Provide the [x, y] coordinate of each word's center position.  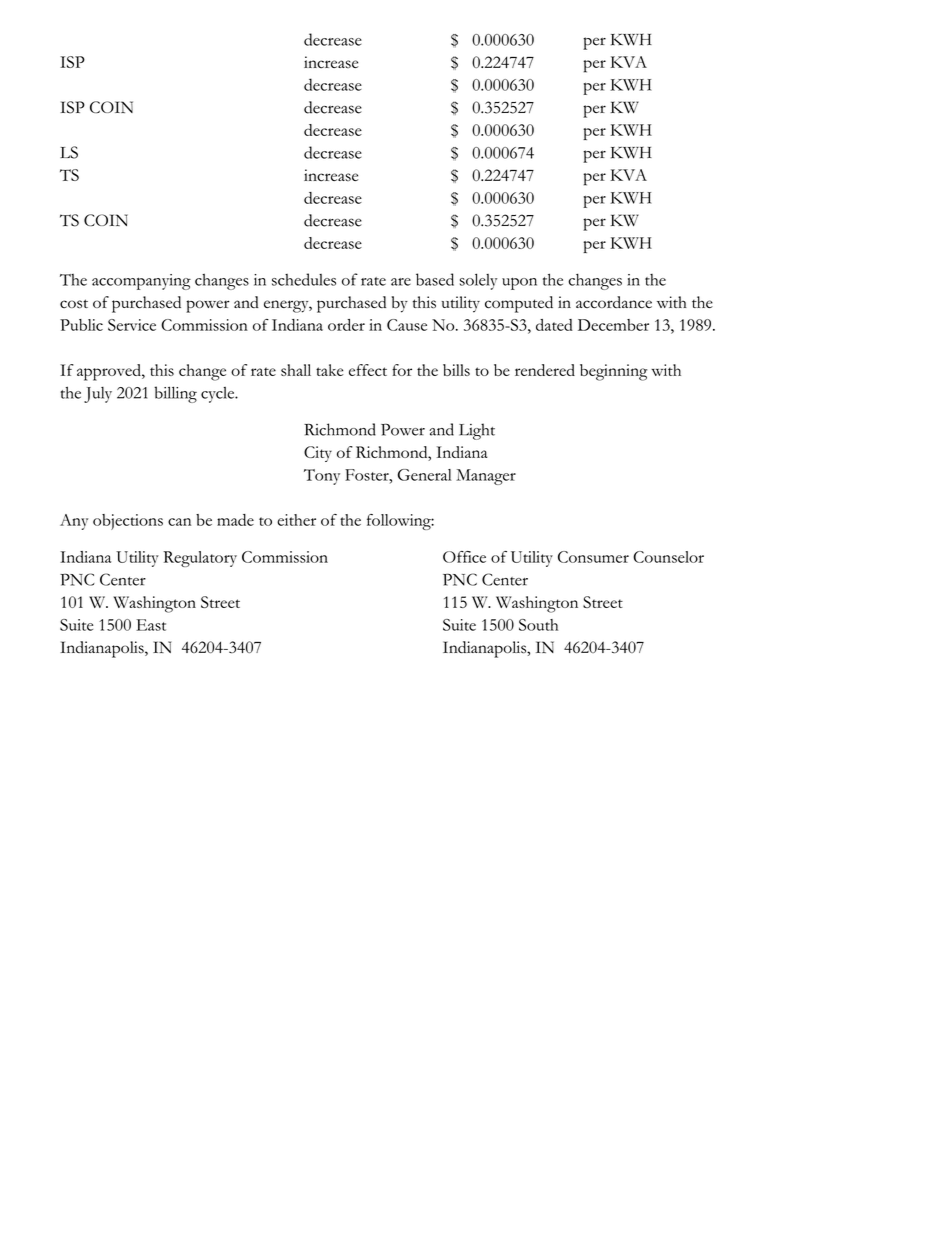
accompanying [141, 282]
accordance [614, 302]
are [401, 282]
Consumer [593, 557]
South [538, 625]
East [151, 625]
